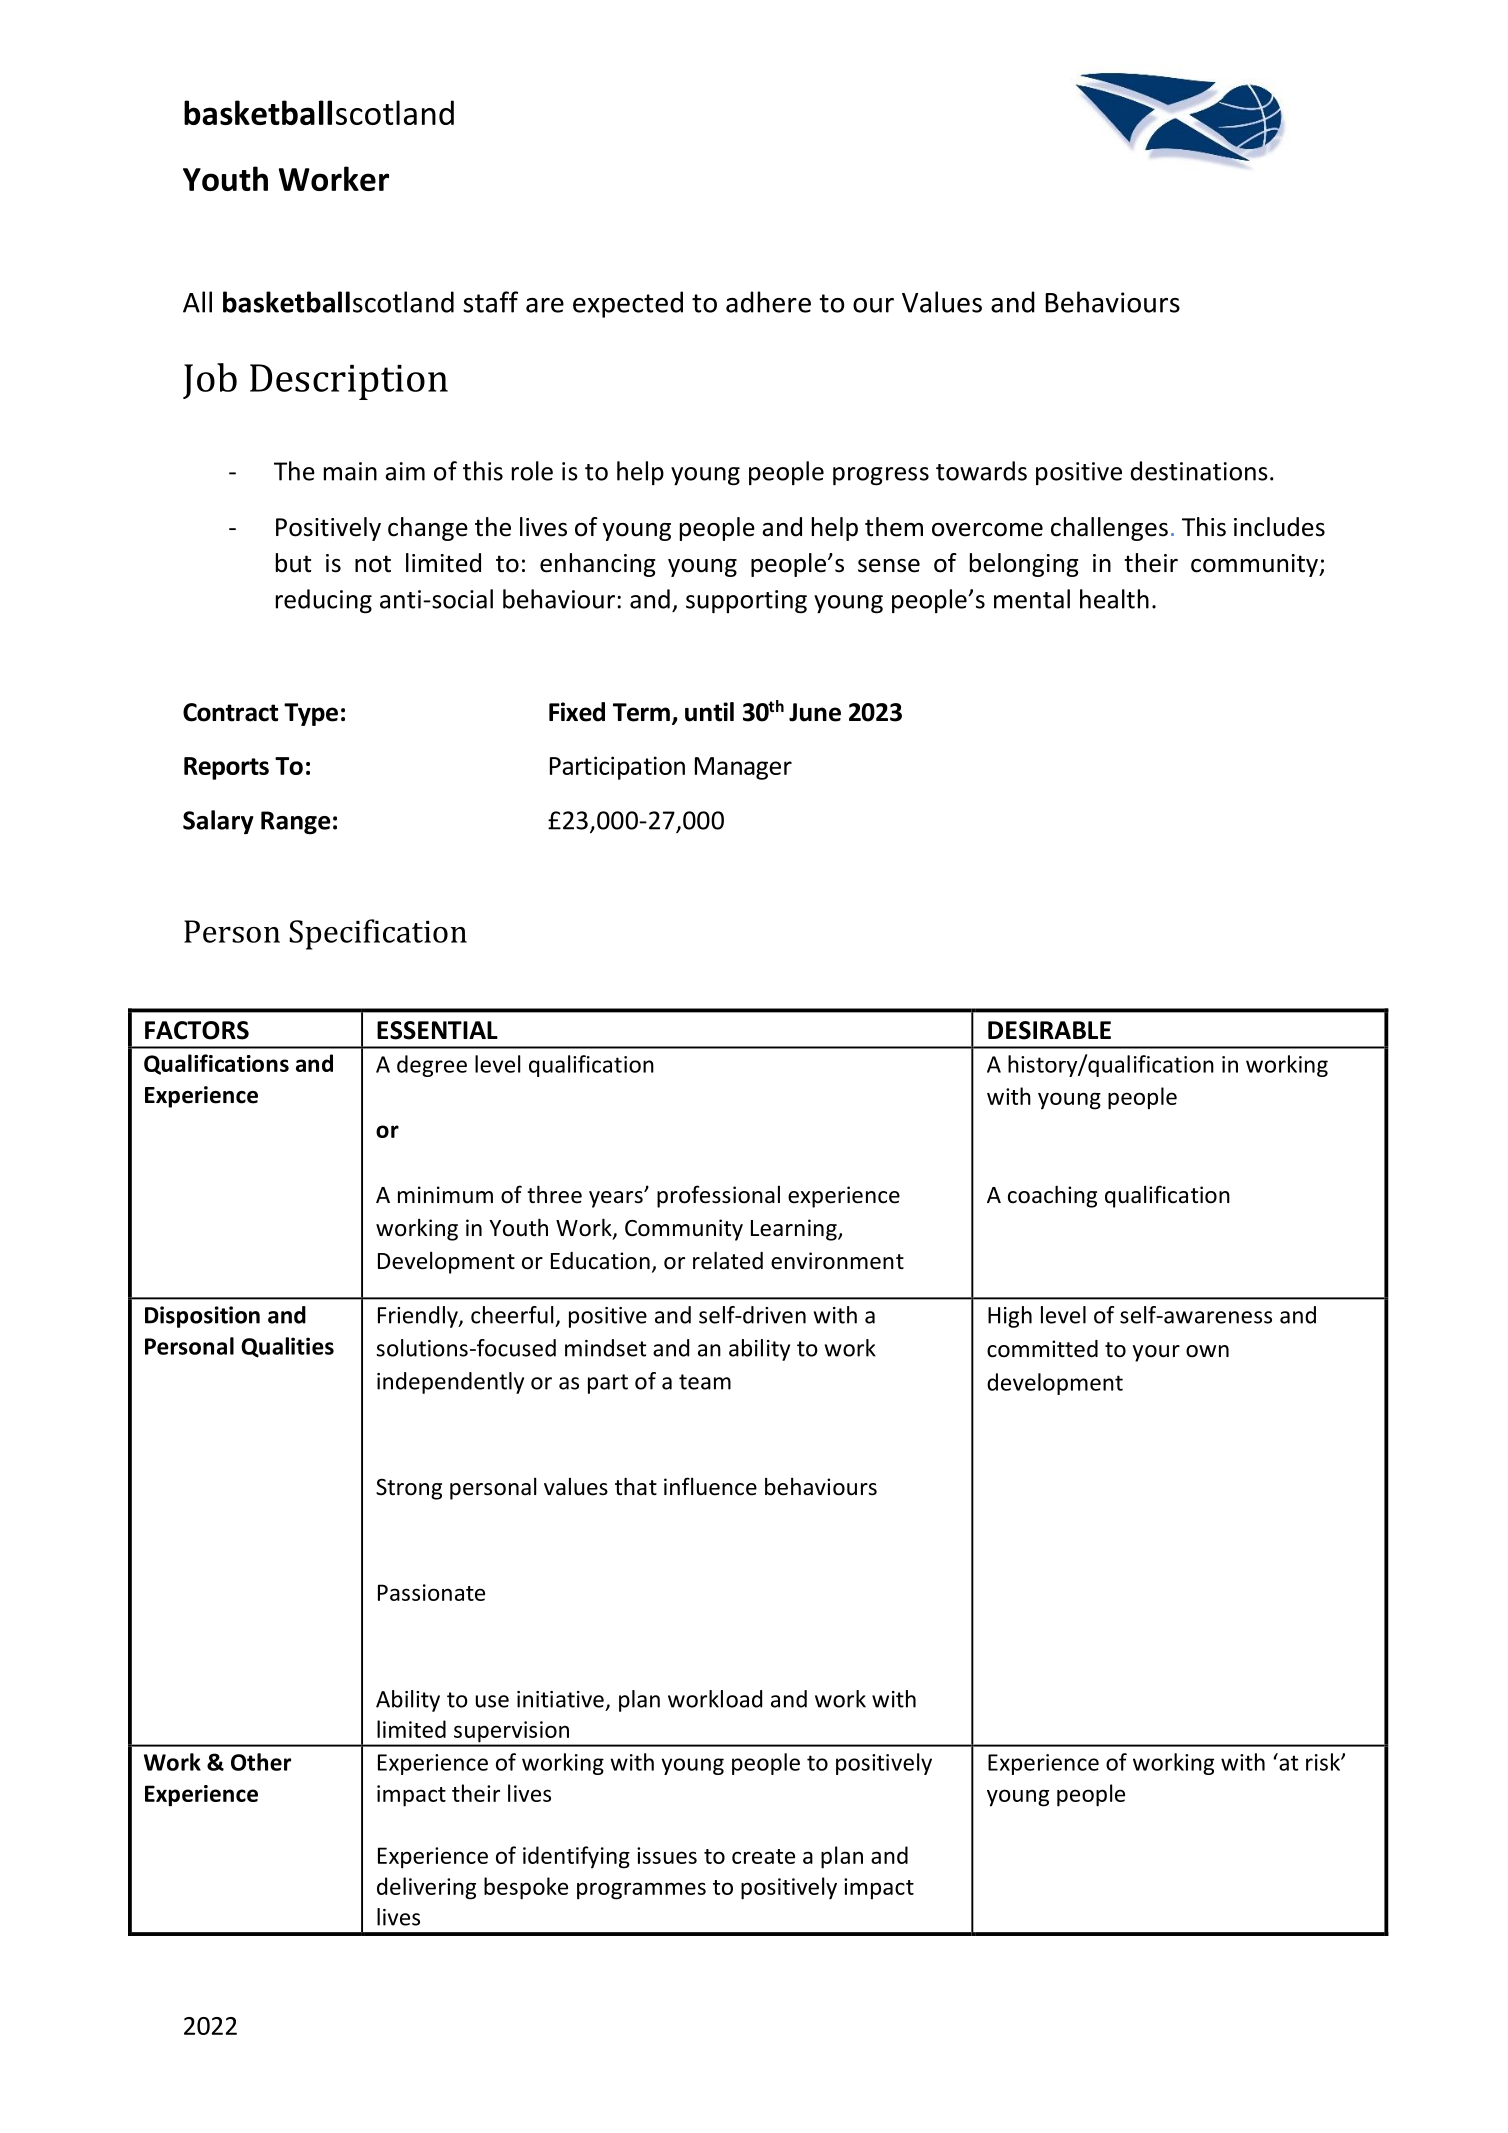  What do you see at coordinates (667, 1855) in the screenshot?
I see `issues` at bounding box center [667, 1855].
